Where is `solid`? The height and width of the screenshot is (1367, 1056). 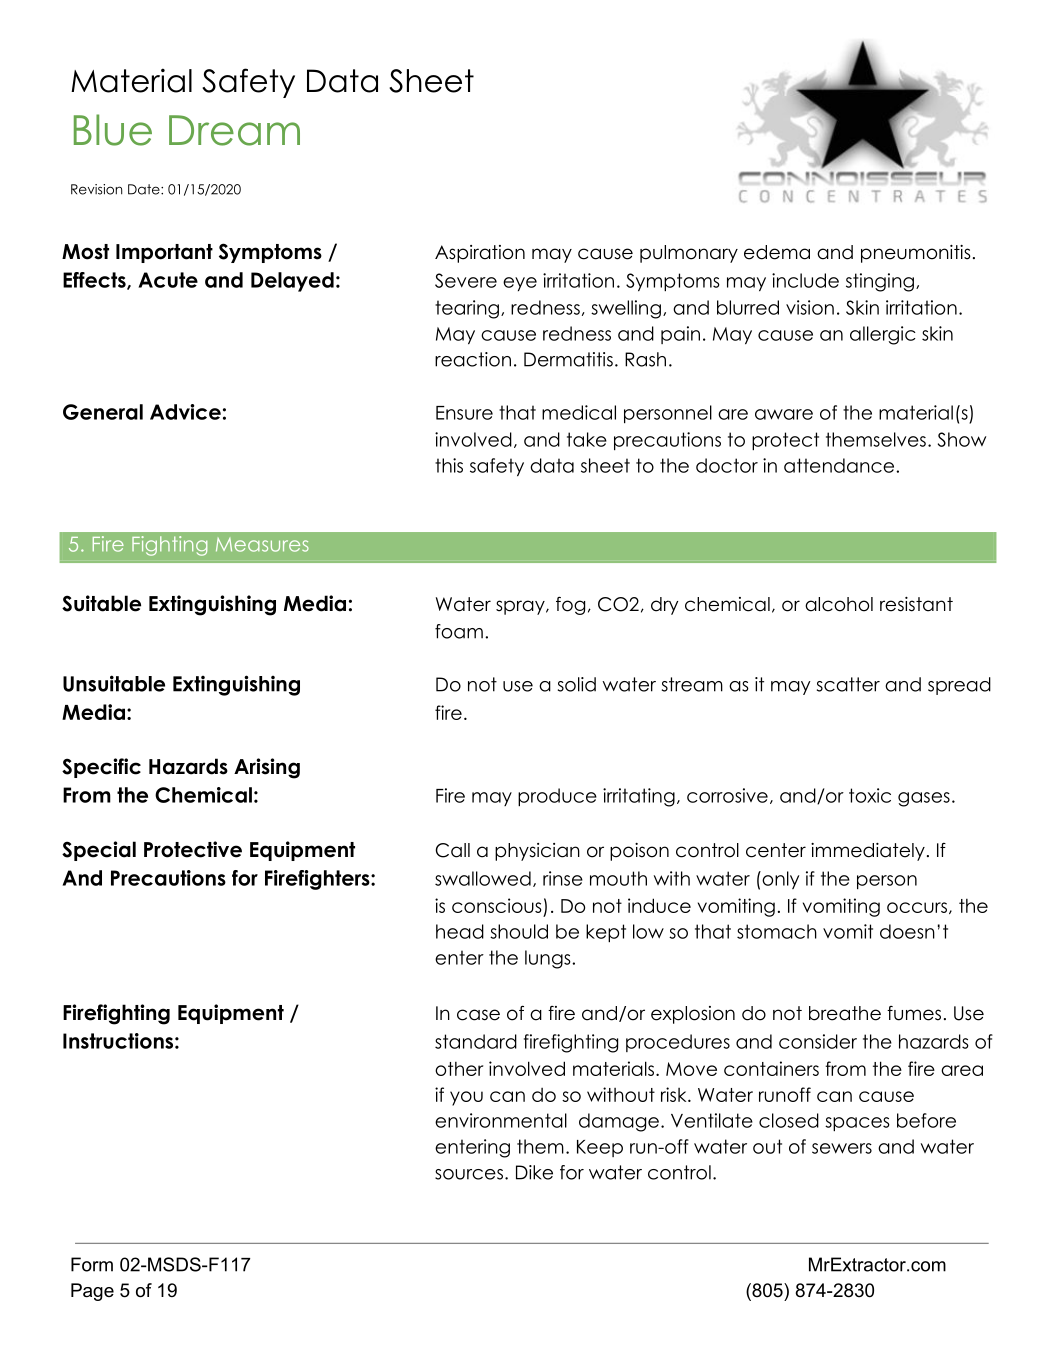 solid is located at coordinates (577, 684).
